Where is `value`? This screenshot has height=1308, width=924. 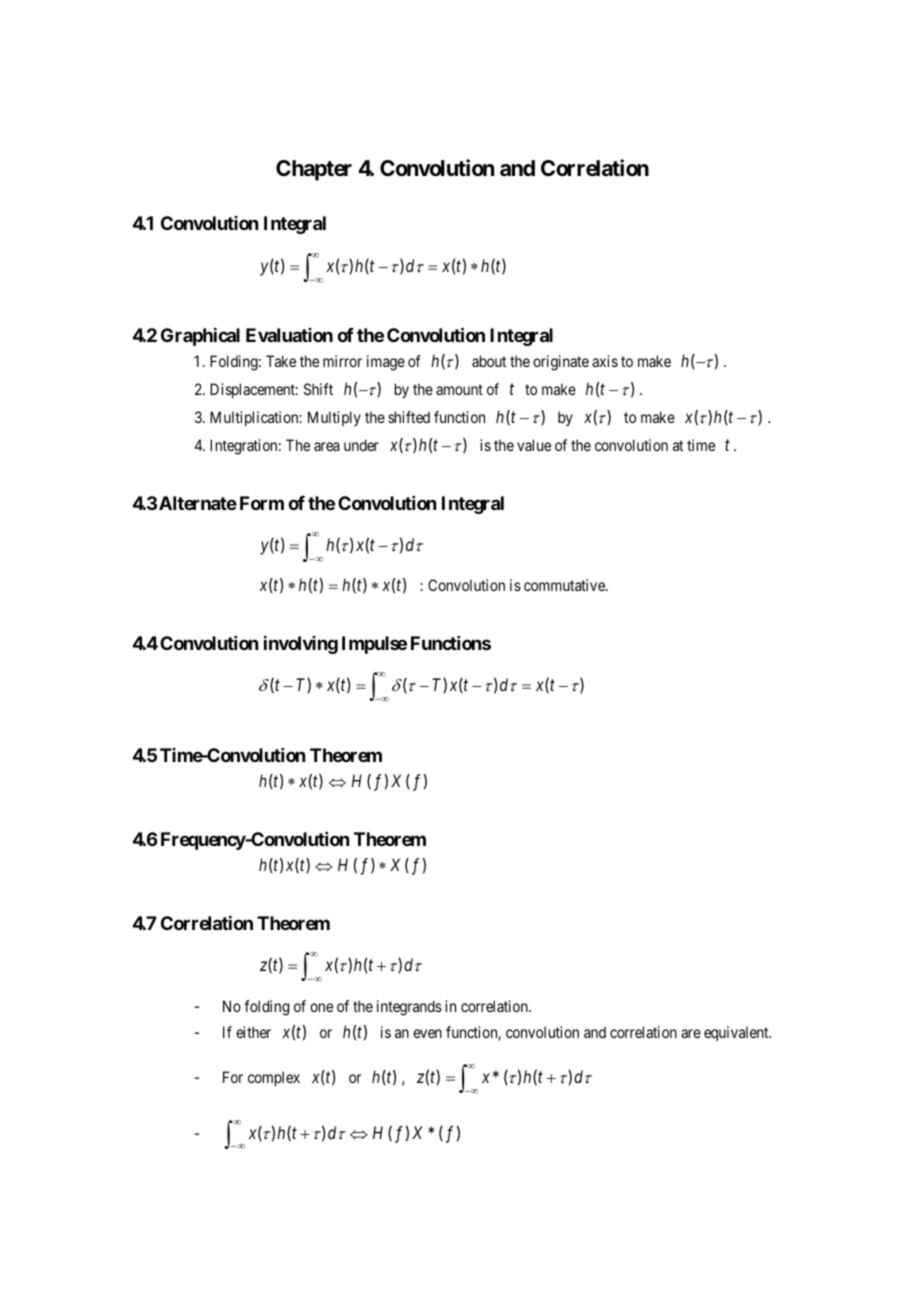
value is located at coordinates (534, 445).
